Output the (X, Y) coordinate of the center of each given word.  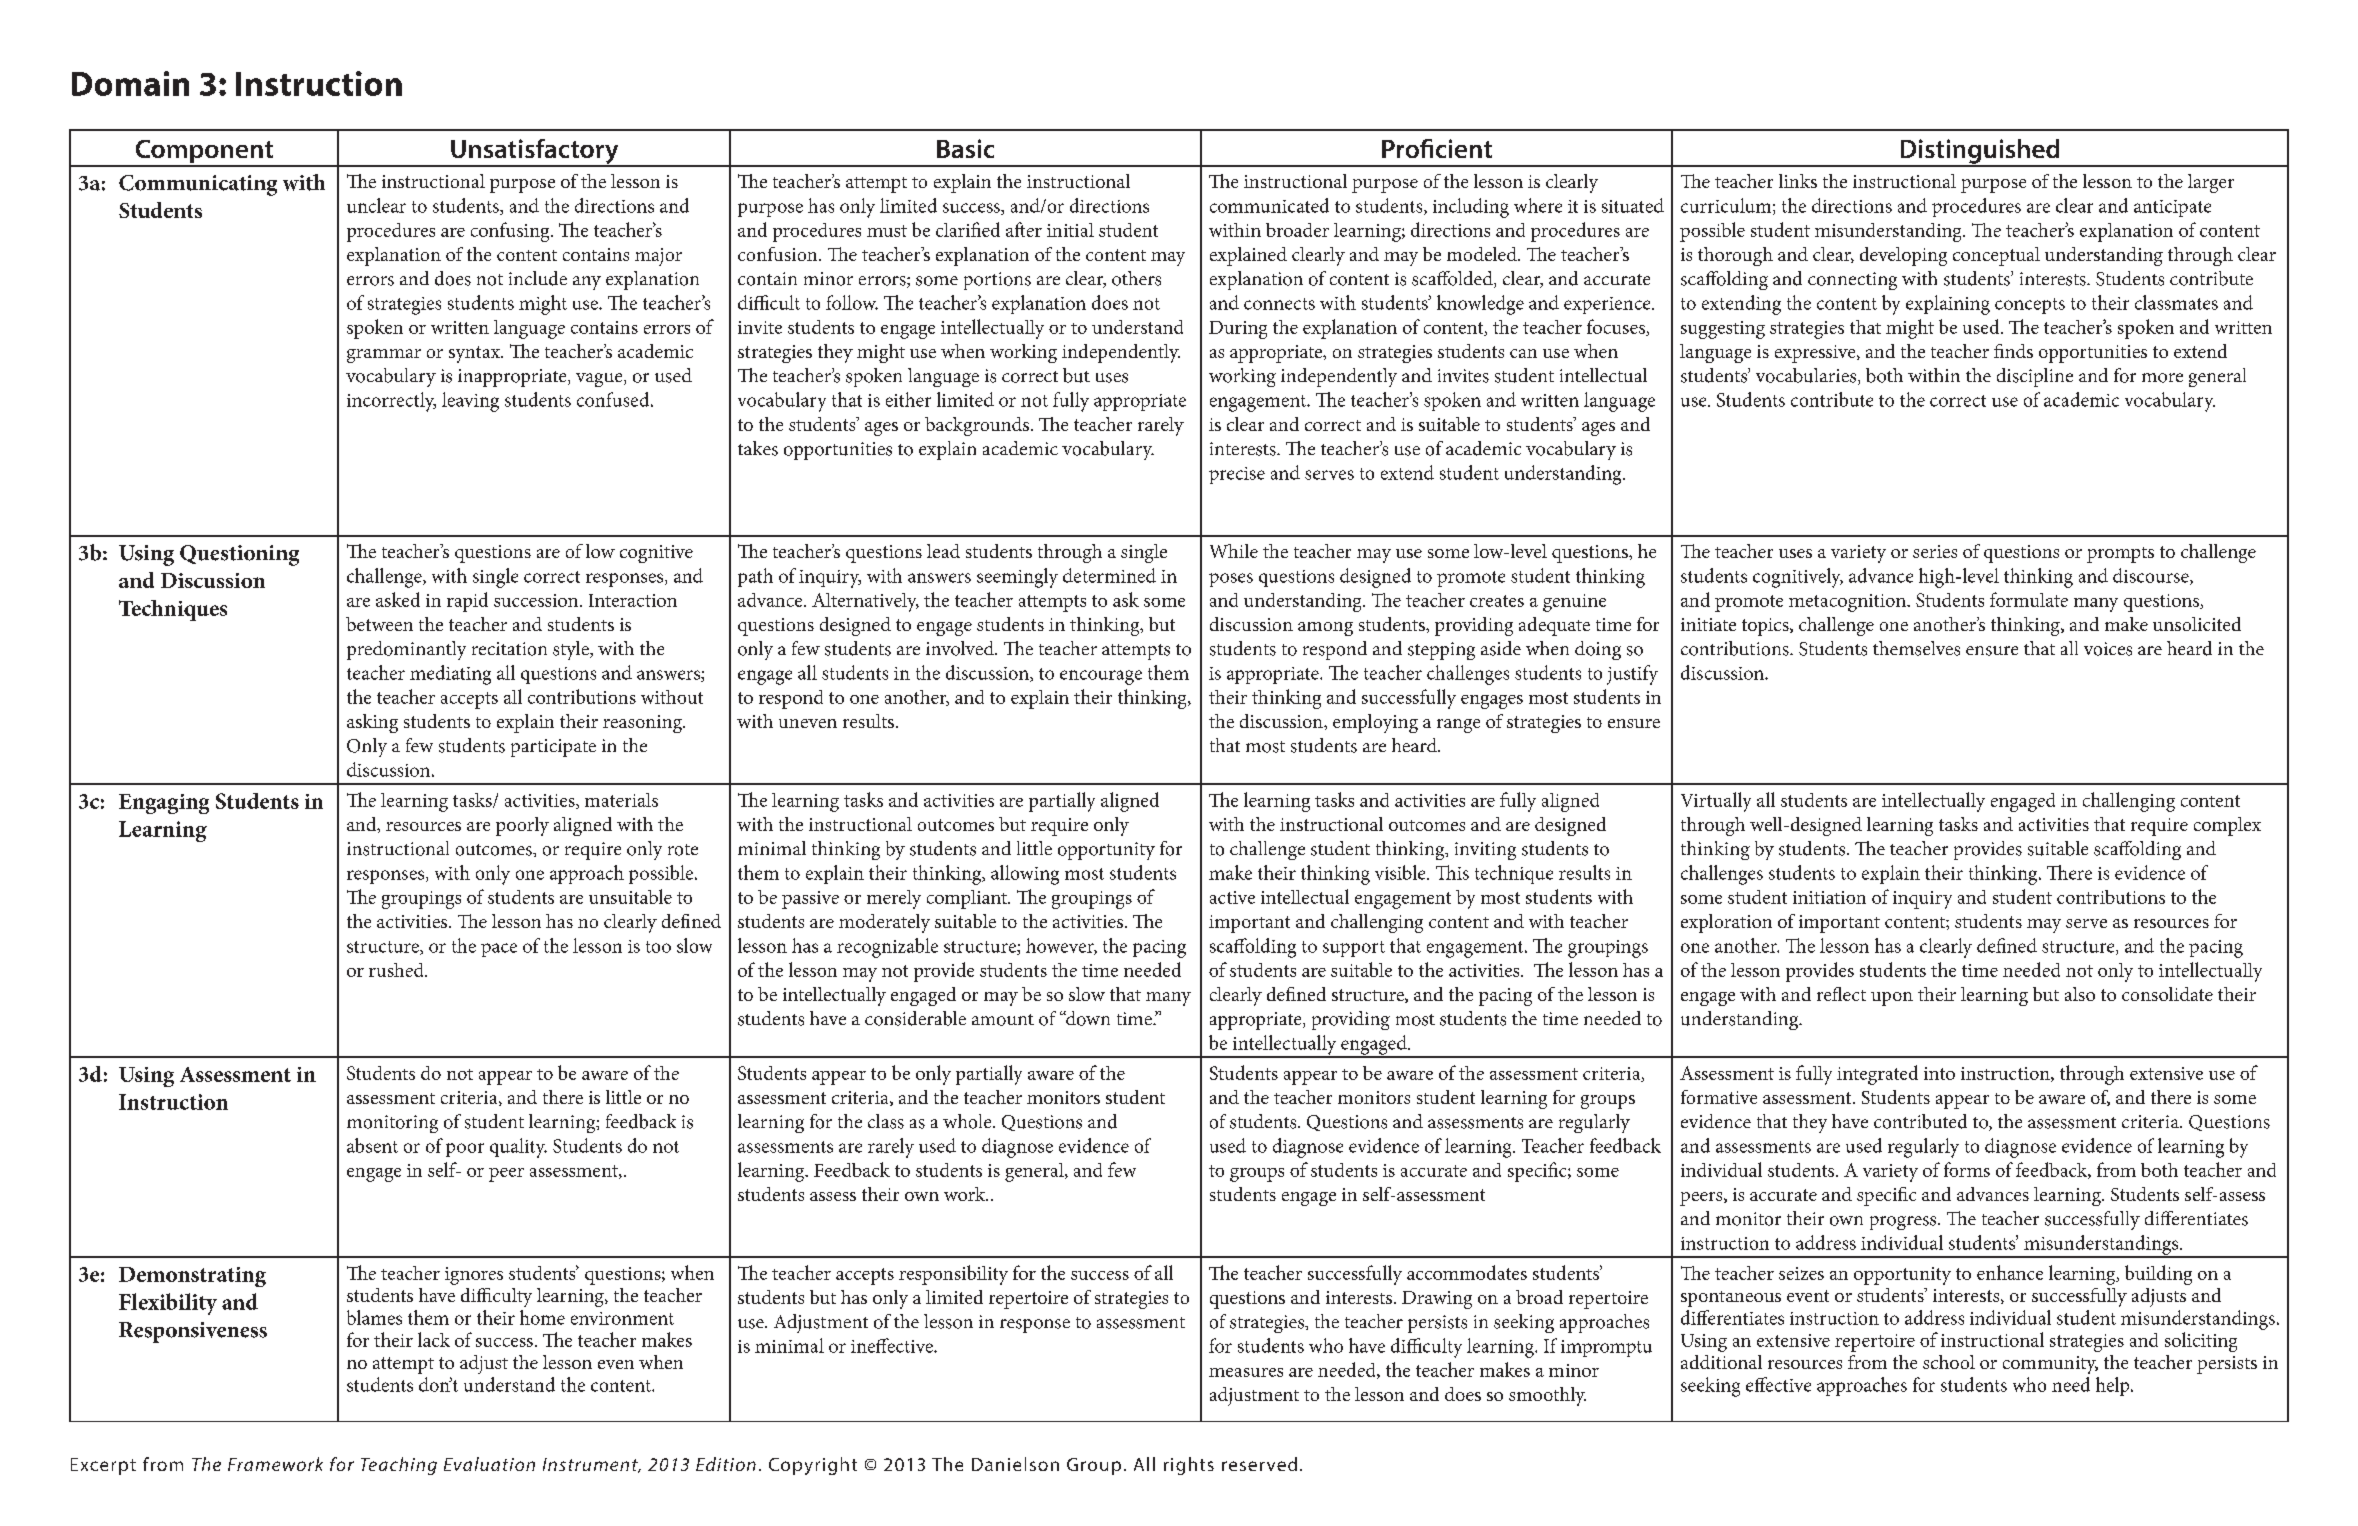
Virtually (1716, 802)
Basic (965, 148)
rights (1189, 1466)
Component (204, 153)
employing (1375, 723)
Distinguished (1980, 152)
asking (372, 723)
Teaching (399, 1466)
